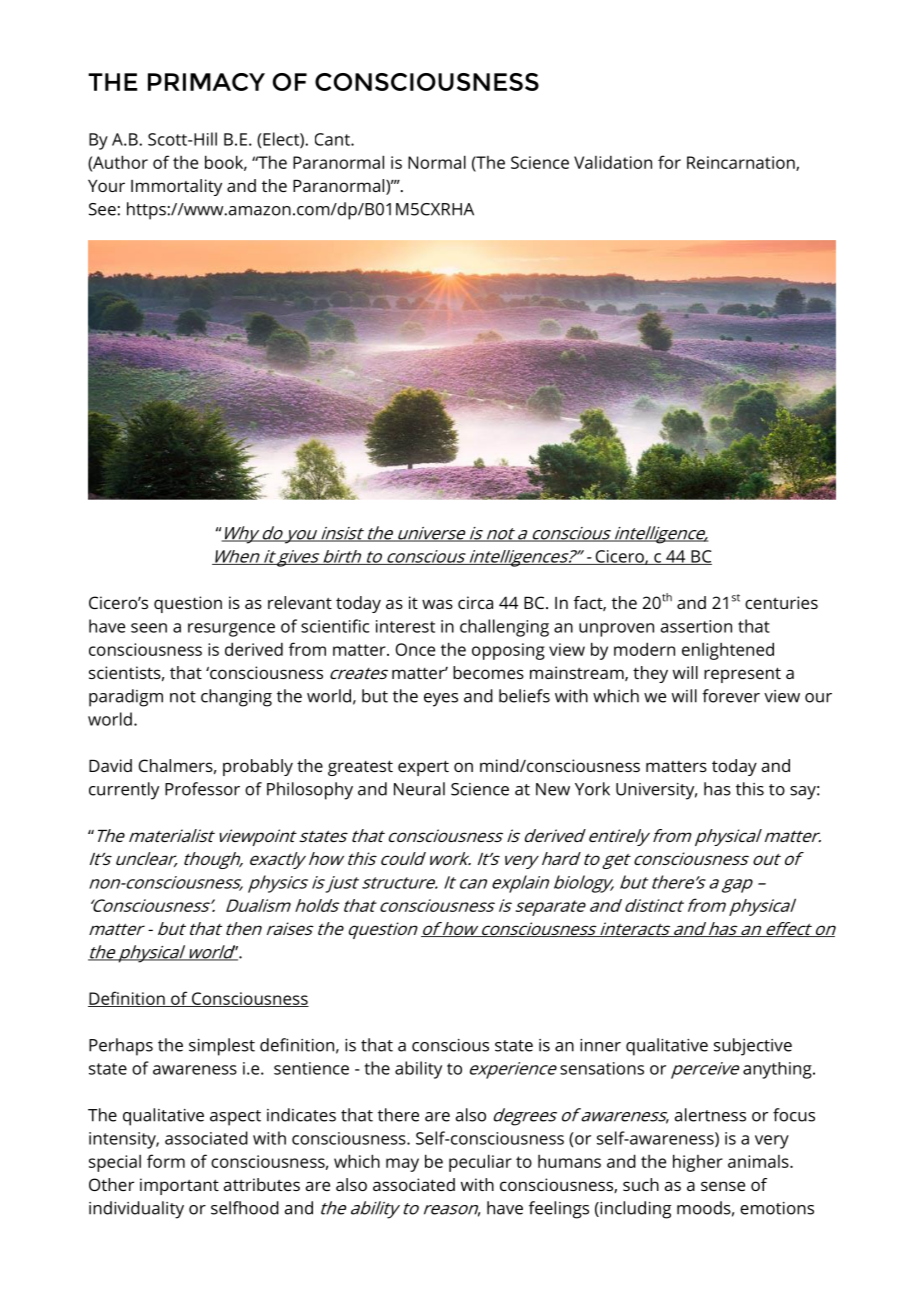 The width and height of the page is (924, 1308). What do you see at coordinates (206, 82) in the page?
I see `PRIMACY` at bounding box center [206, 82].
